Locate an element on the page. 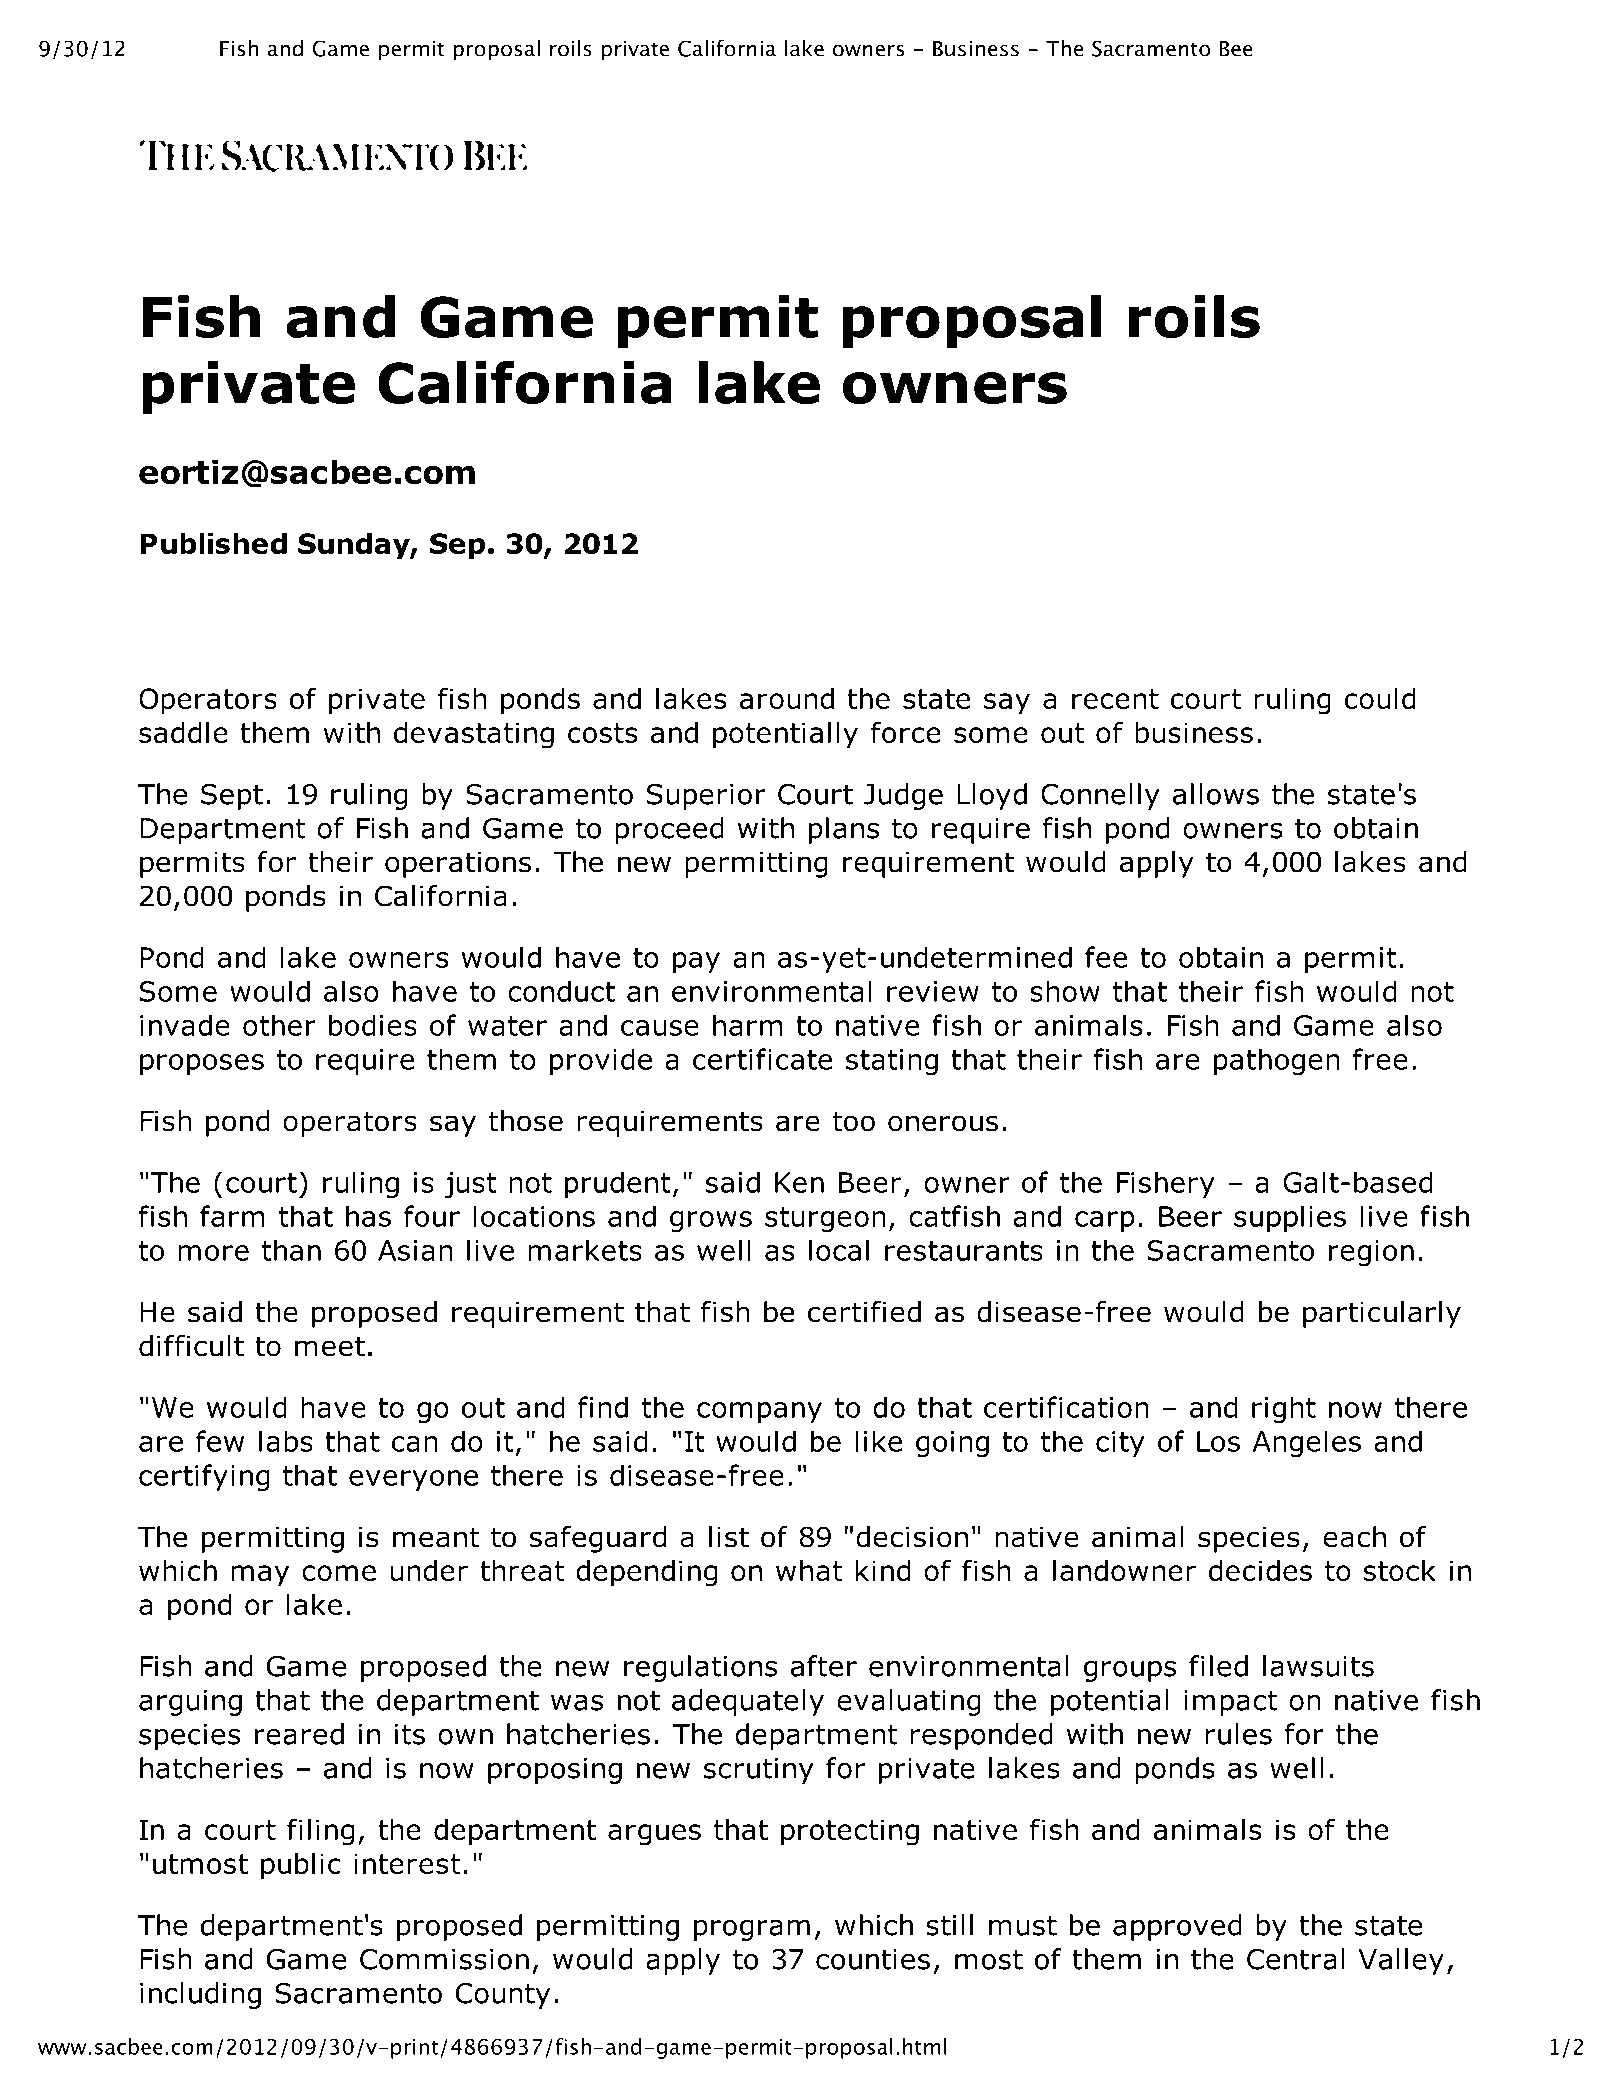 This page has width=1623, height=2100. program is located at coordinates (752, 1930).
